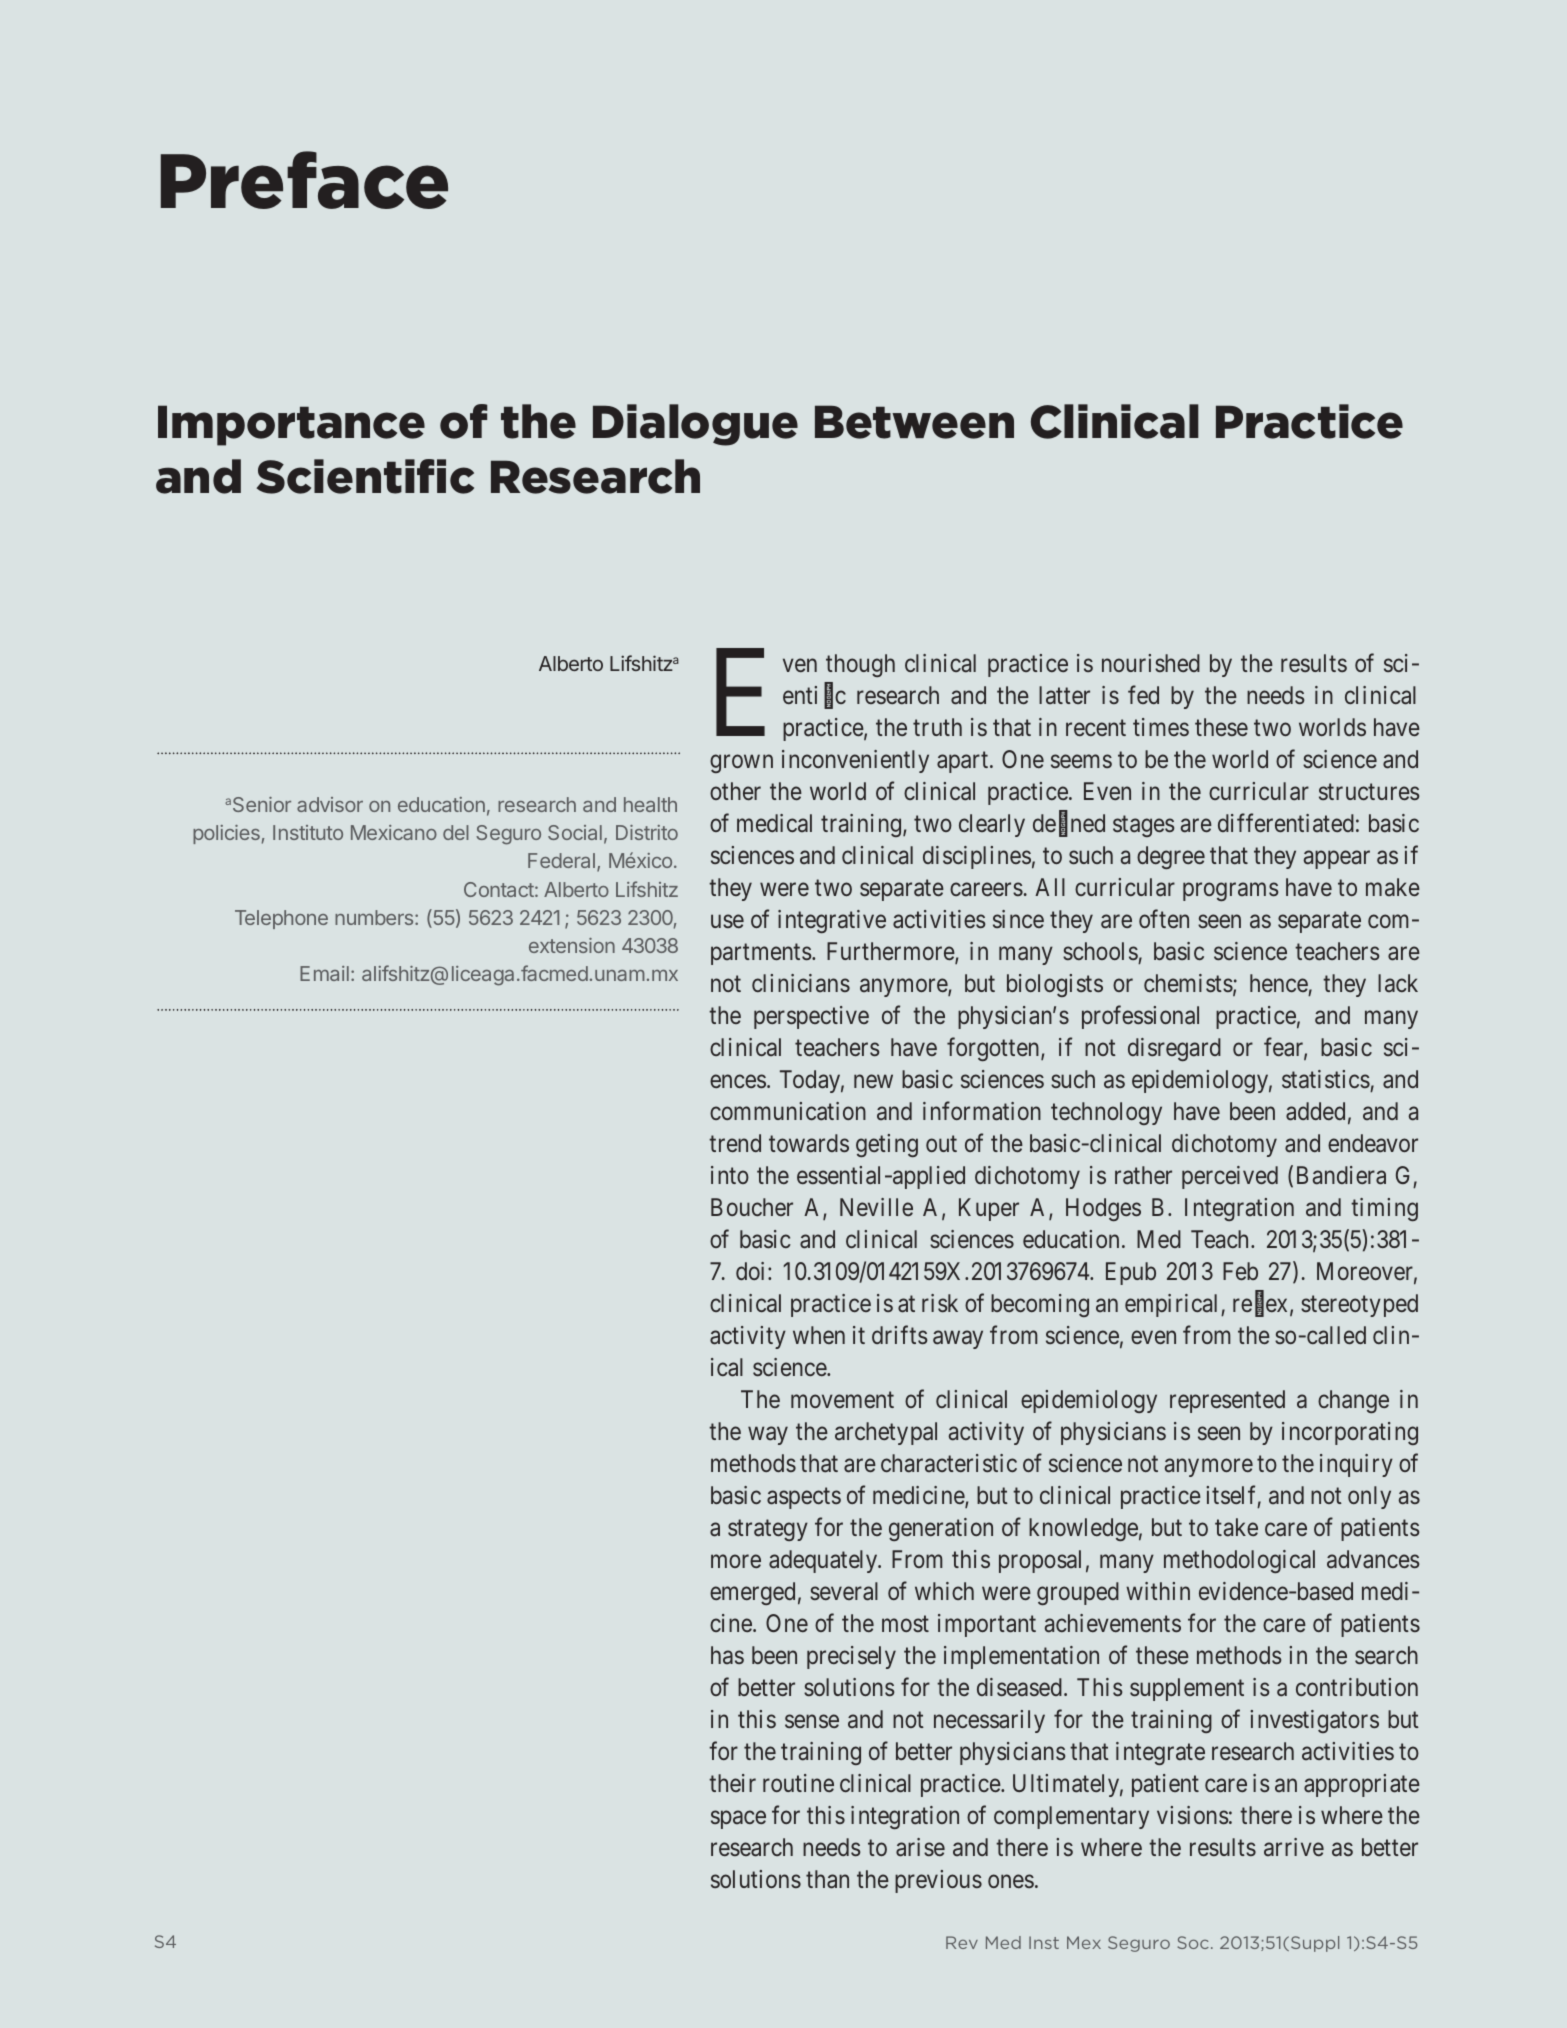 The width and height of the page is (1567, 2028). Describe the element at coordinates (914, 422) in the page. I see `Between` at that location.
